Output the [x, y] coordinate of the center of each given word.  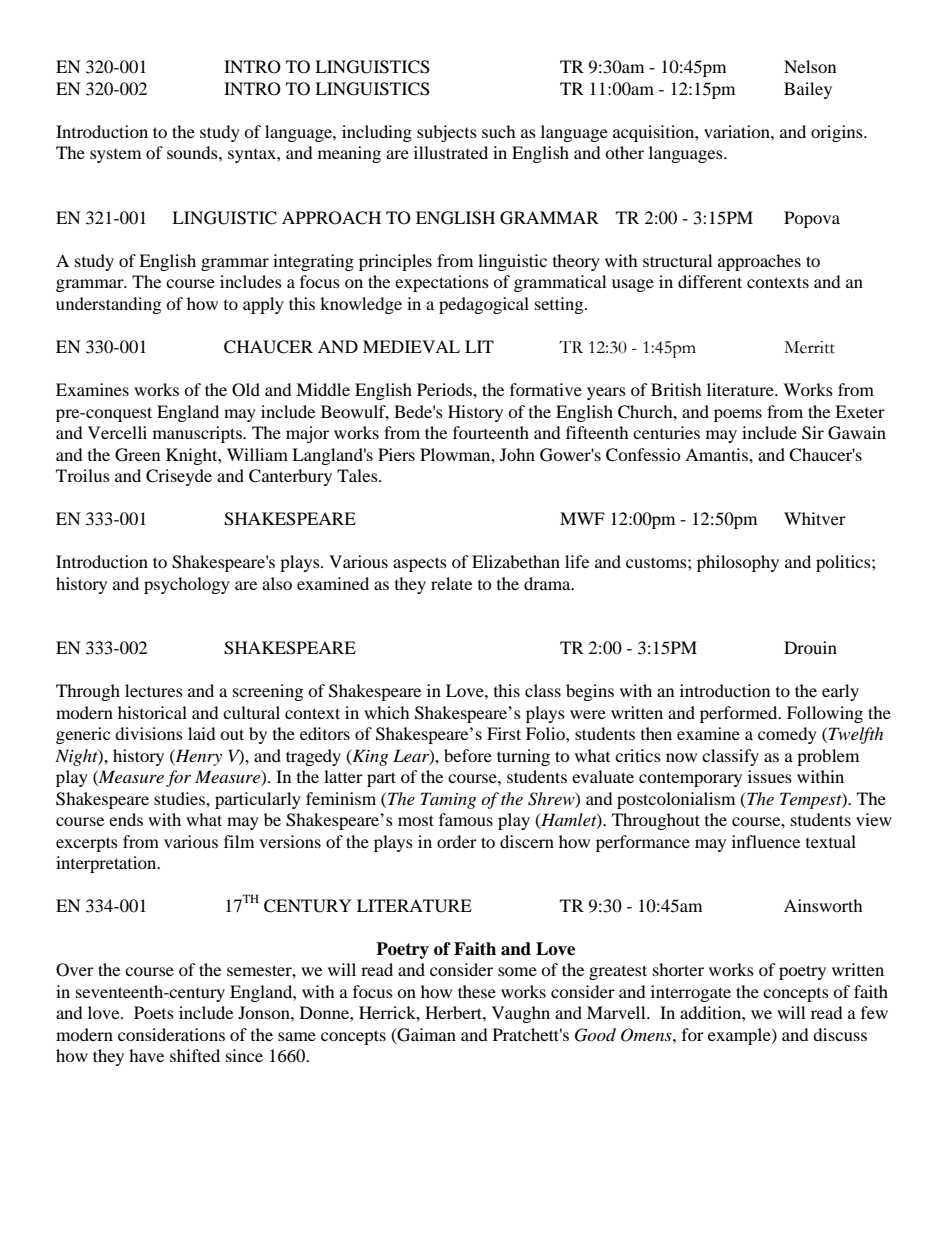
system [115, 156]
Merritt [809, 347]
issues [770, 776]
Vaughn [521, 1014]
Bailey [808, 90]
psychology [187, 585]
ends [126, 819]
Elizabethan [516, 561]
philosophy [738, 563]
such [499, 131]
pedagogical [484, 305]
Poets [154, 1012]
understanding [108, 305]
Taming [448, 800]
